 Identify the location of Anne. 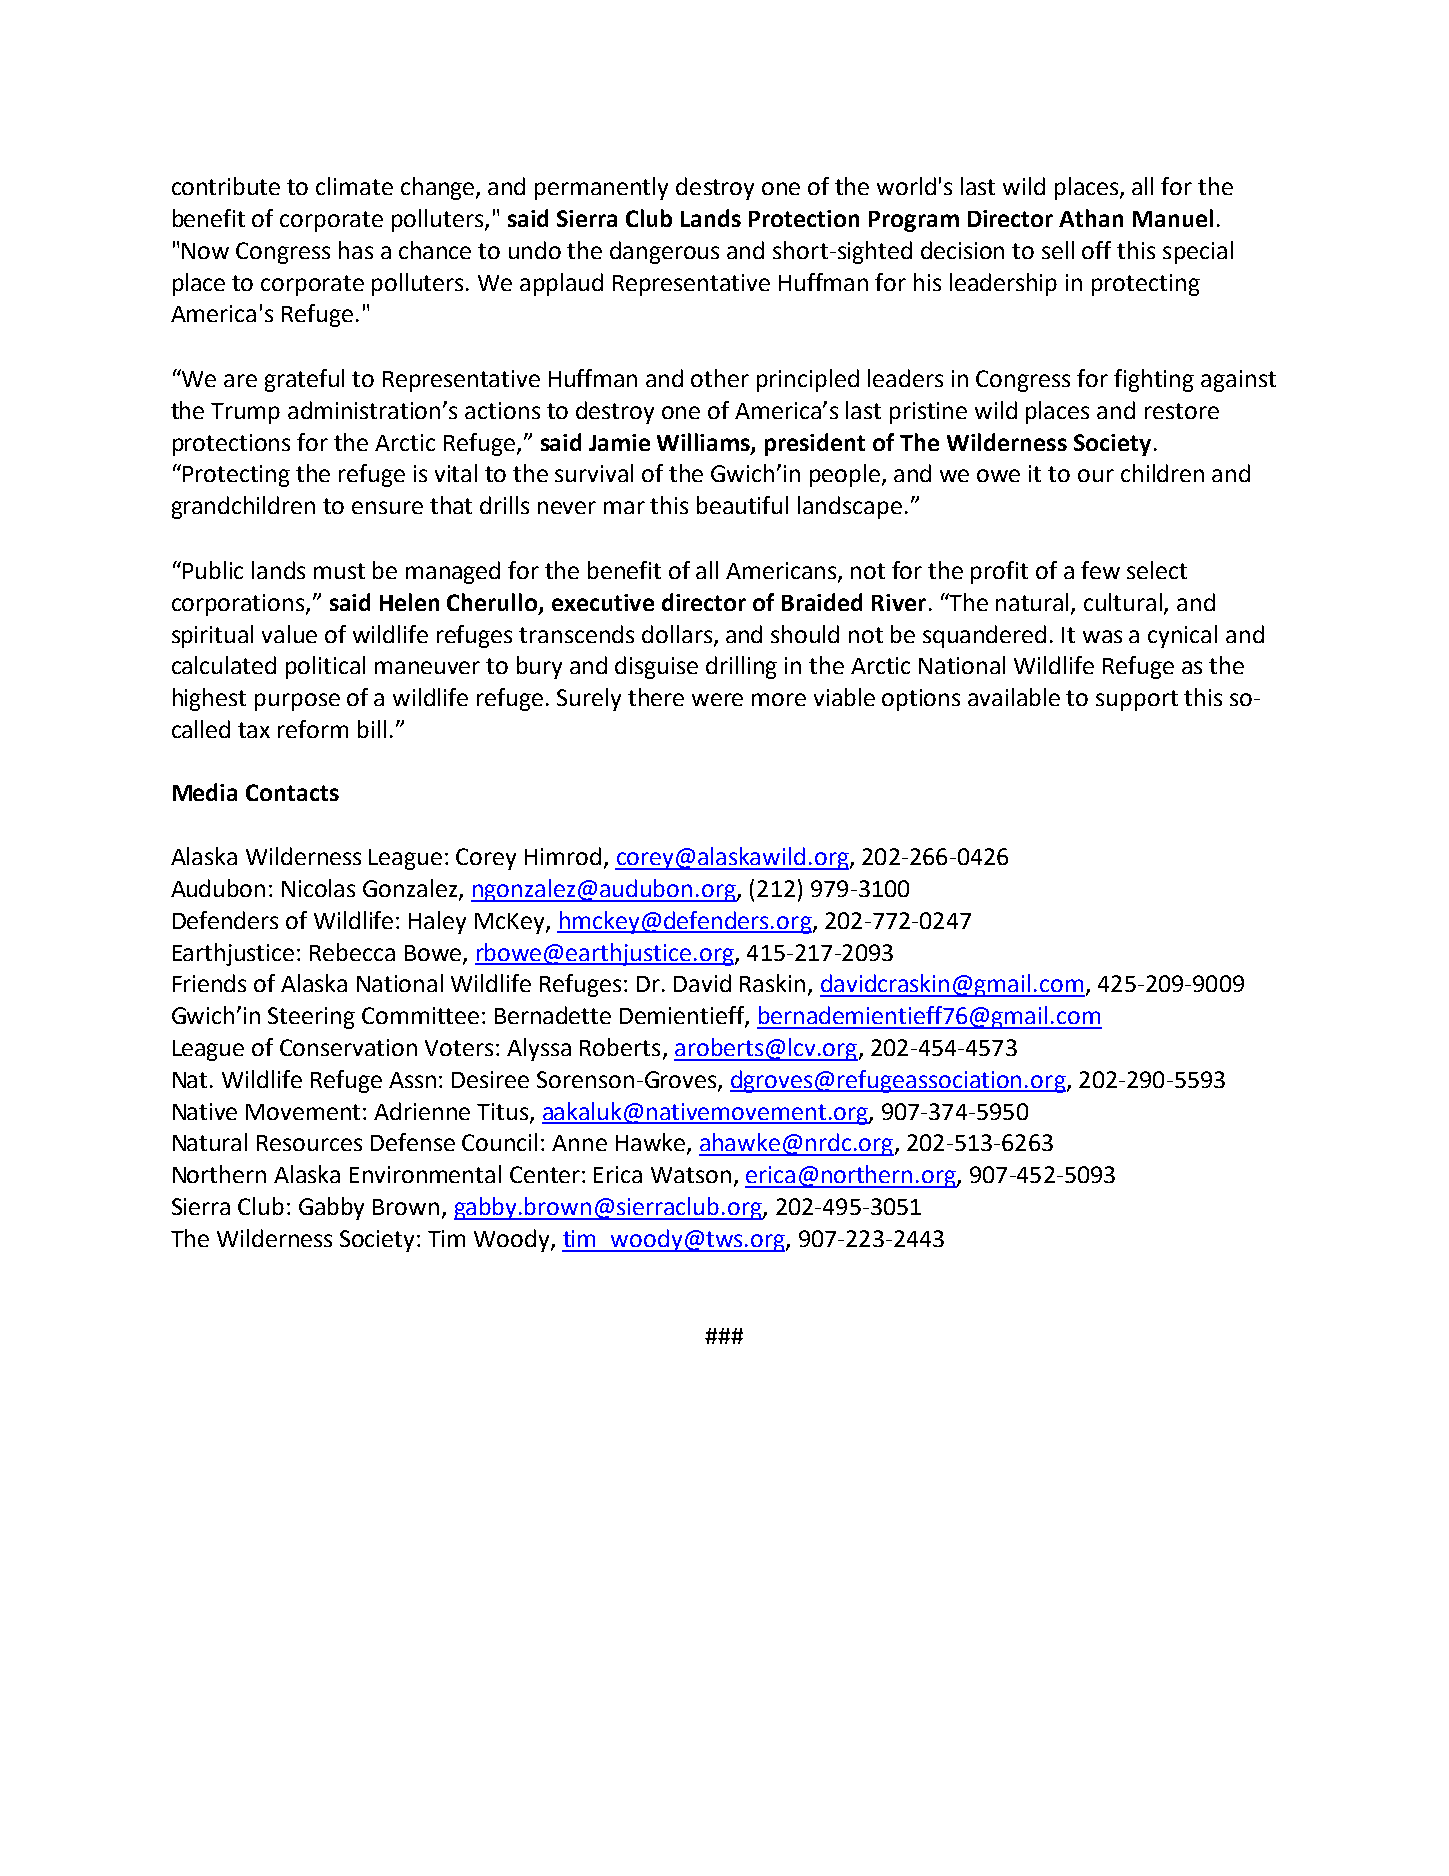
(579, 1143).
